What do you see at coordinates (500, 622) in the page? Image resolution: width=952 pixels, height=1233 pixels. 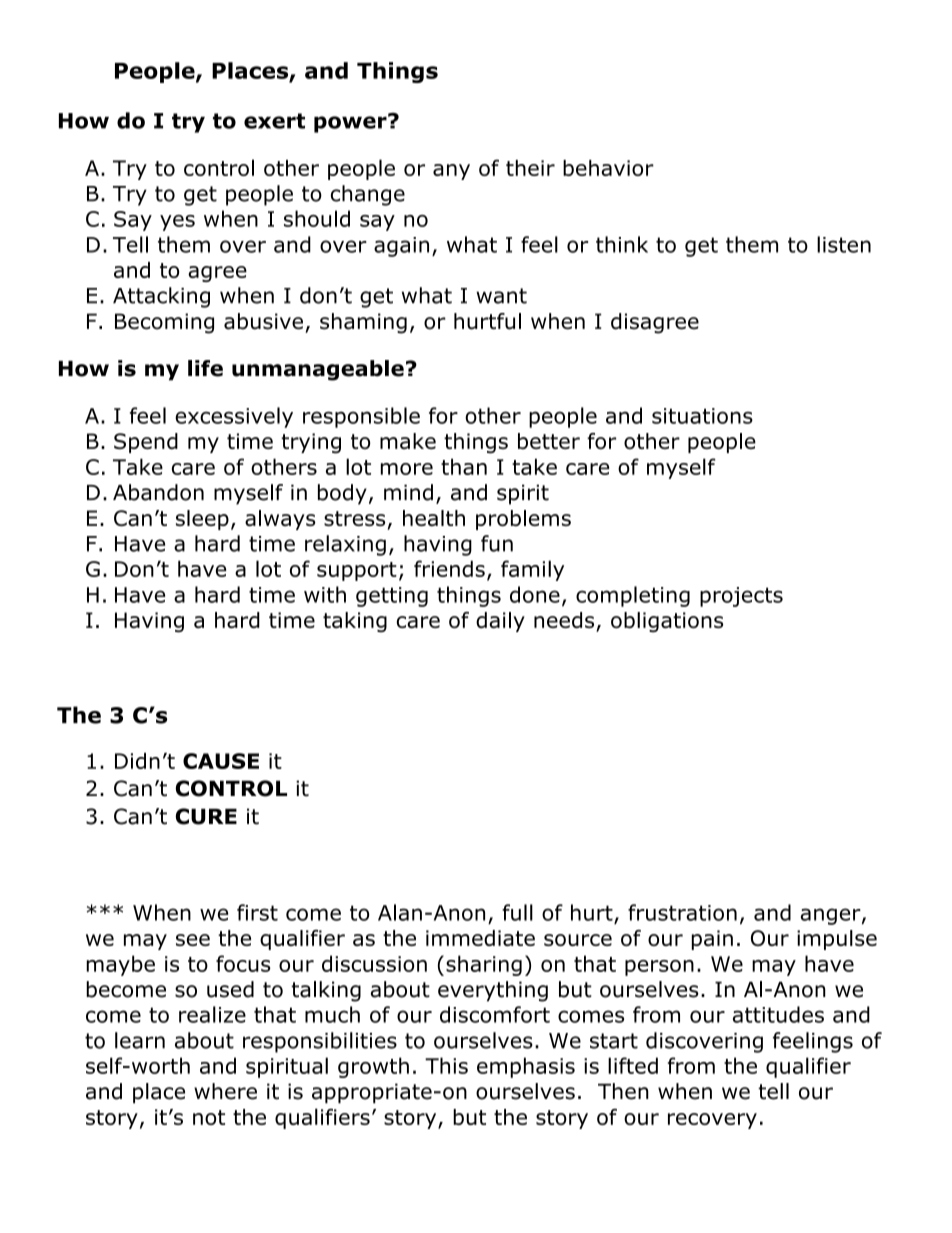 I see `daily` at bounding box center [500, 622].
